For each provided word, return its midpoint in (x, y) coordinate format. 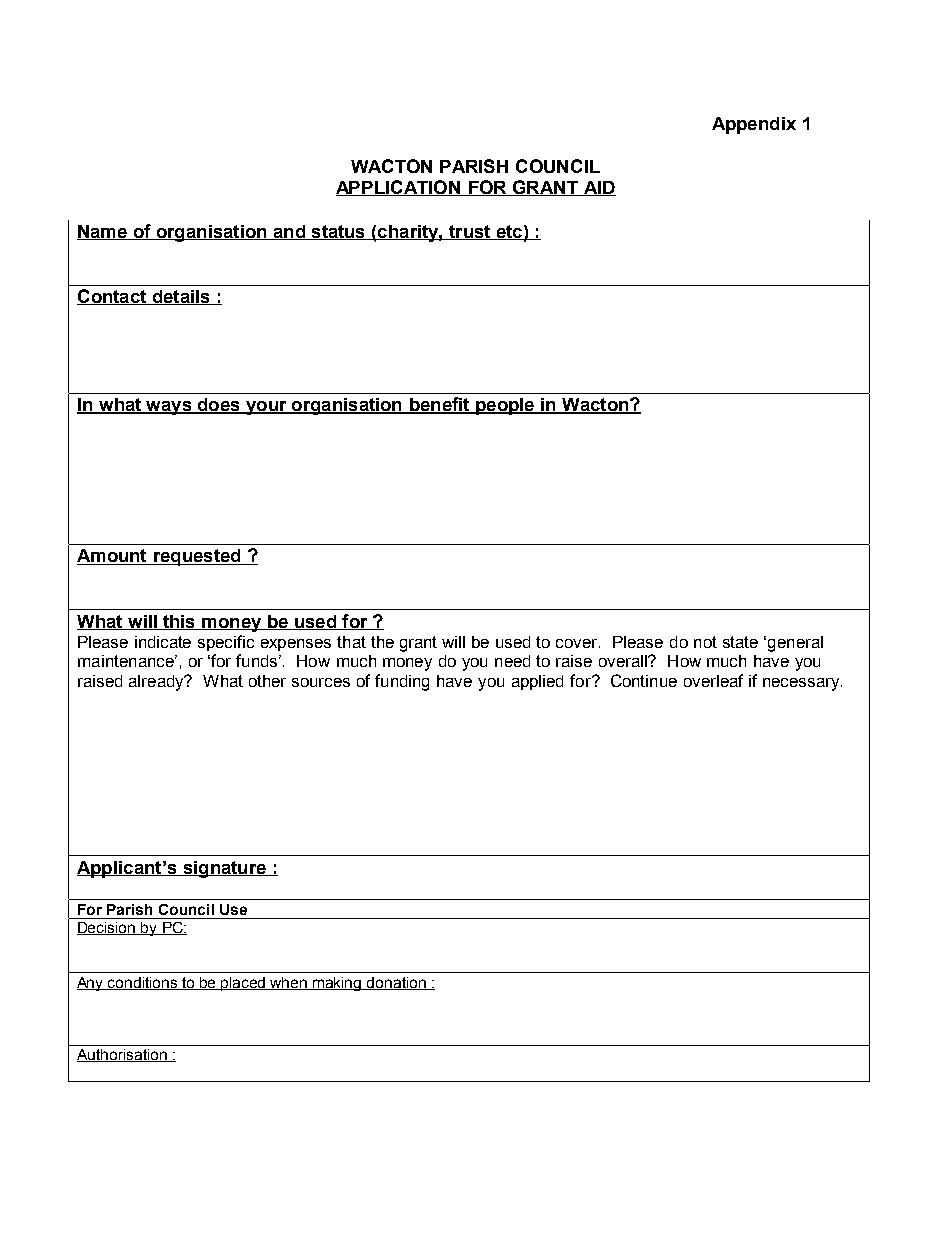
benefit (439, 405)
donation (396, 983)
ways (169, 408)
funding (402, 682)
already (158, 683)
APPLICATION (399, 188)
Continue (644, 680)
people (505, 406)
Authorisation (123, 1055)
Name (103, 232)
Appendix (754, 125)
